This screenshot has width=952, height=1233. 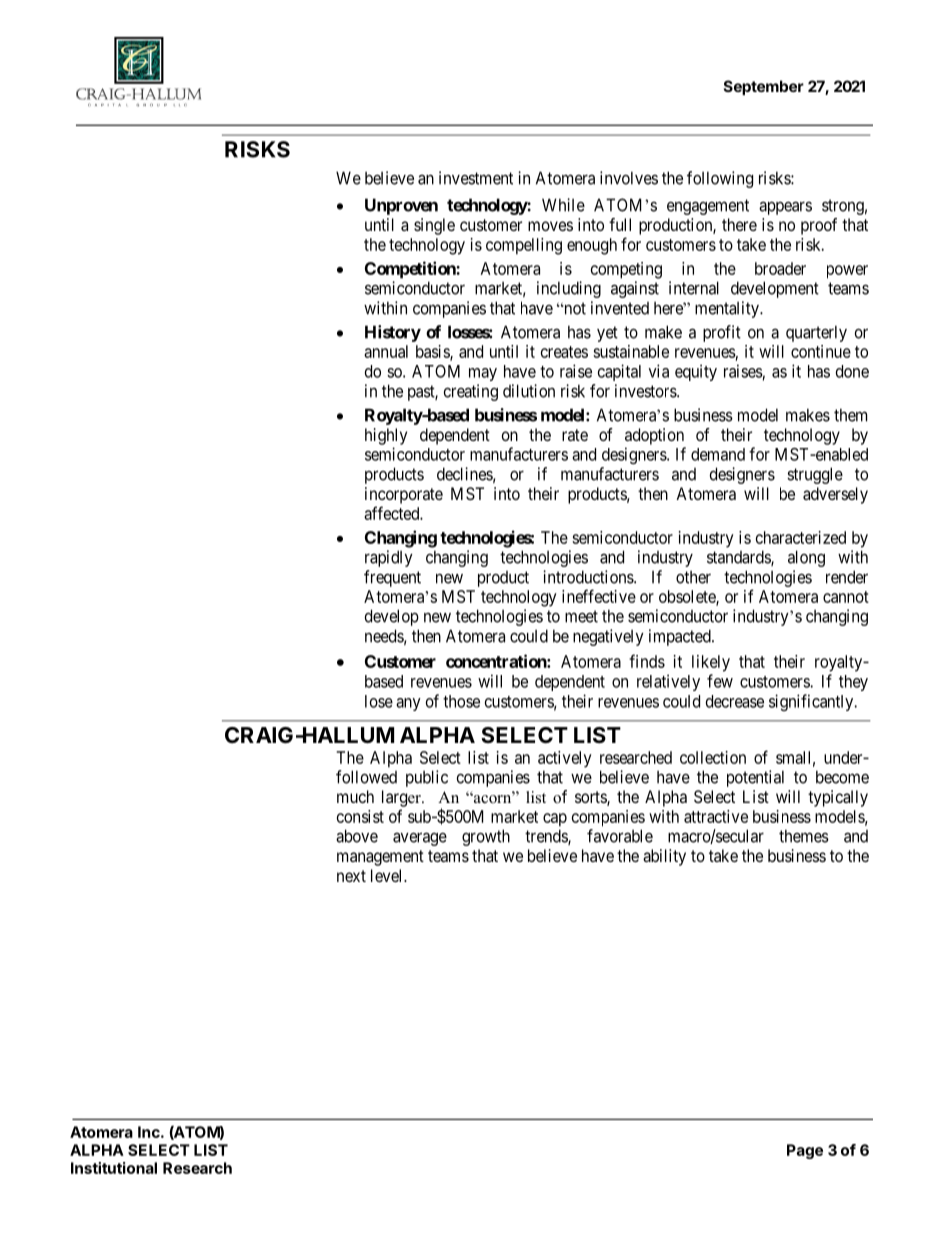 What do you see at coordinates (764, 87) in the screenshot?
I see `September` at bounding box center [764, 87].
